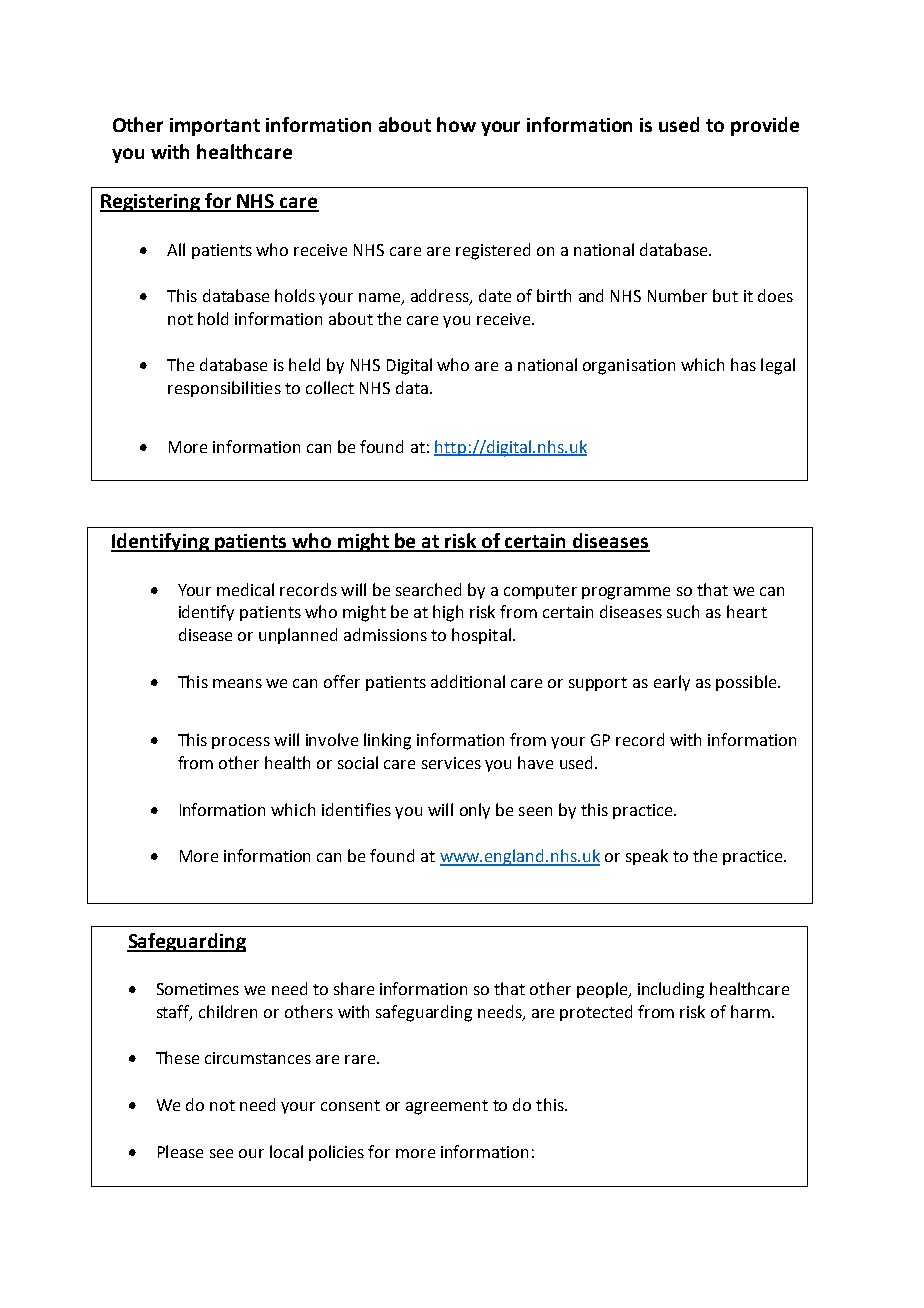 Image resolution: width=924 pixels, height=1308 pixels. Describe the element at coordinates (447, 1107) in the document. I see `agreement` at that location.
